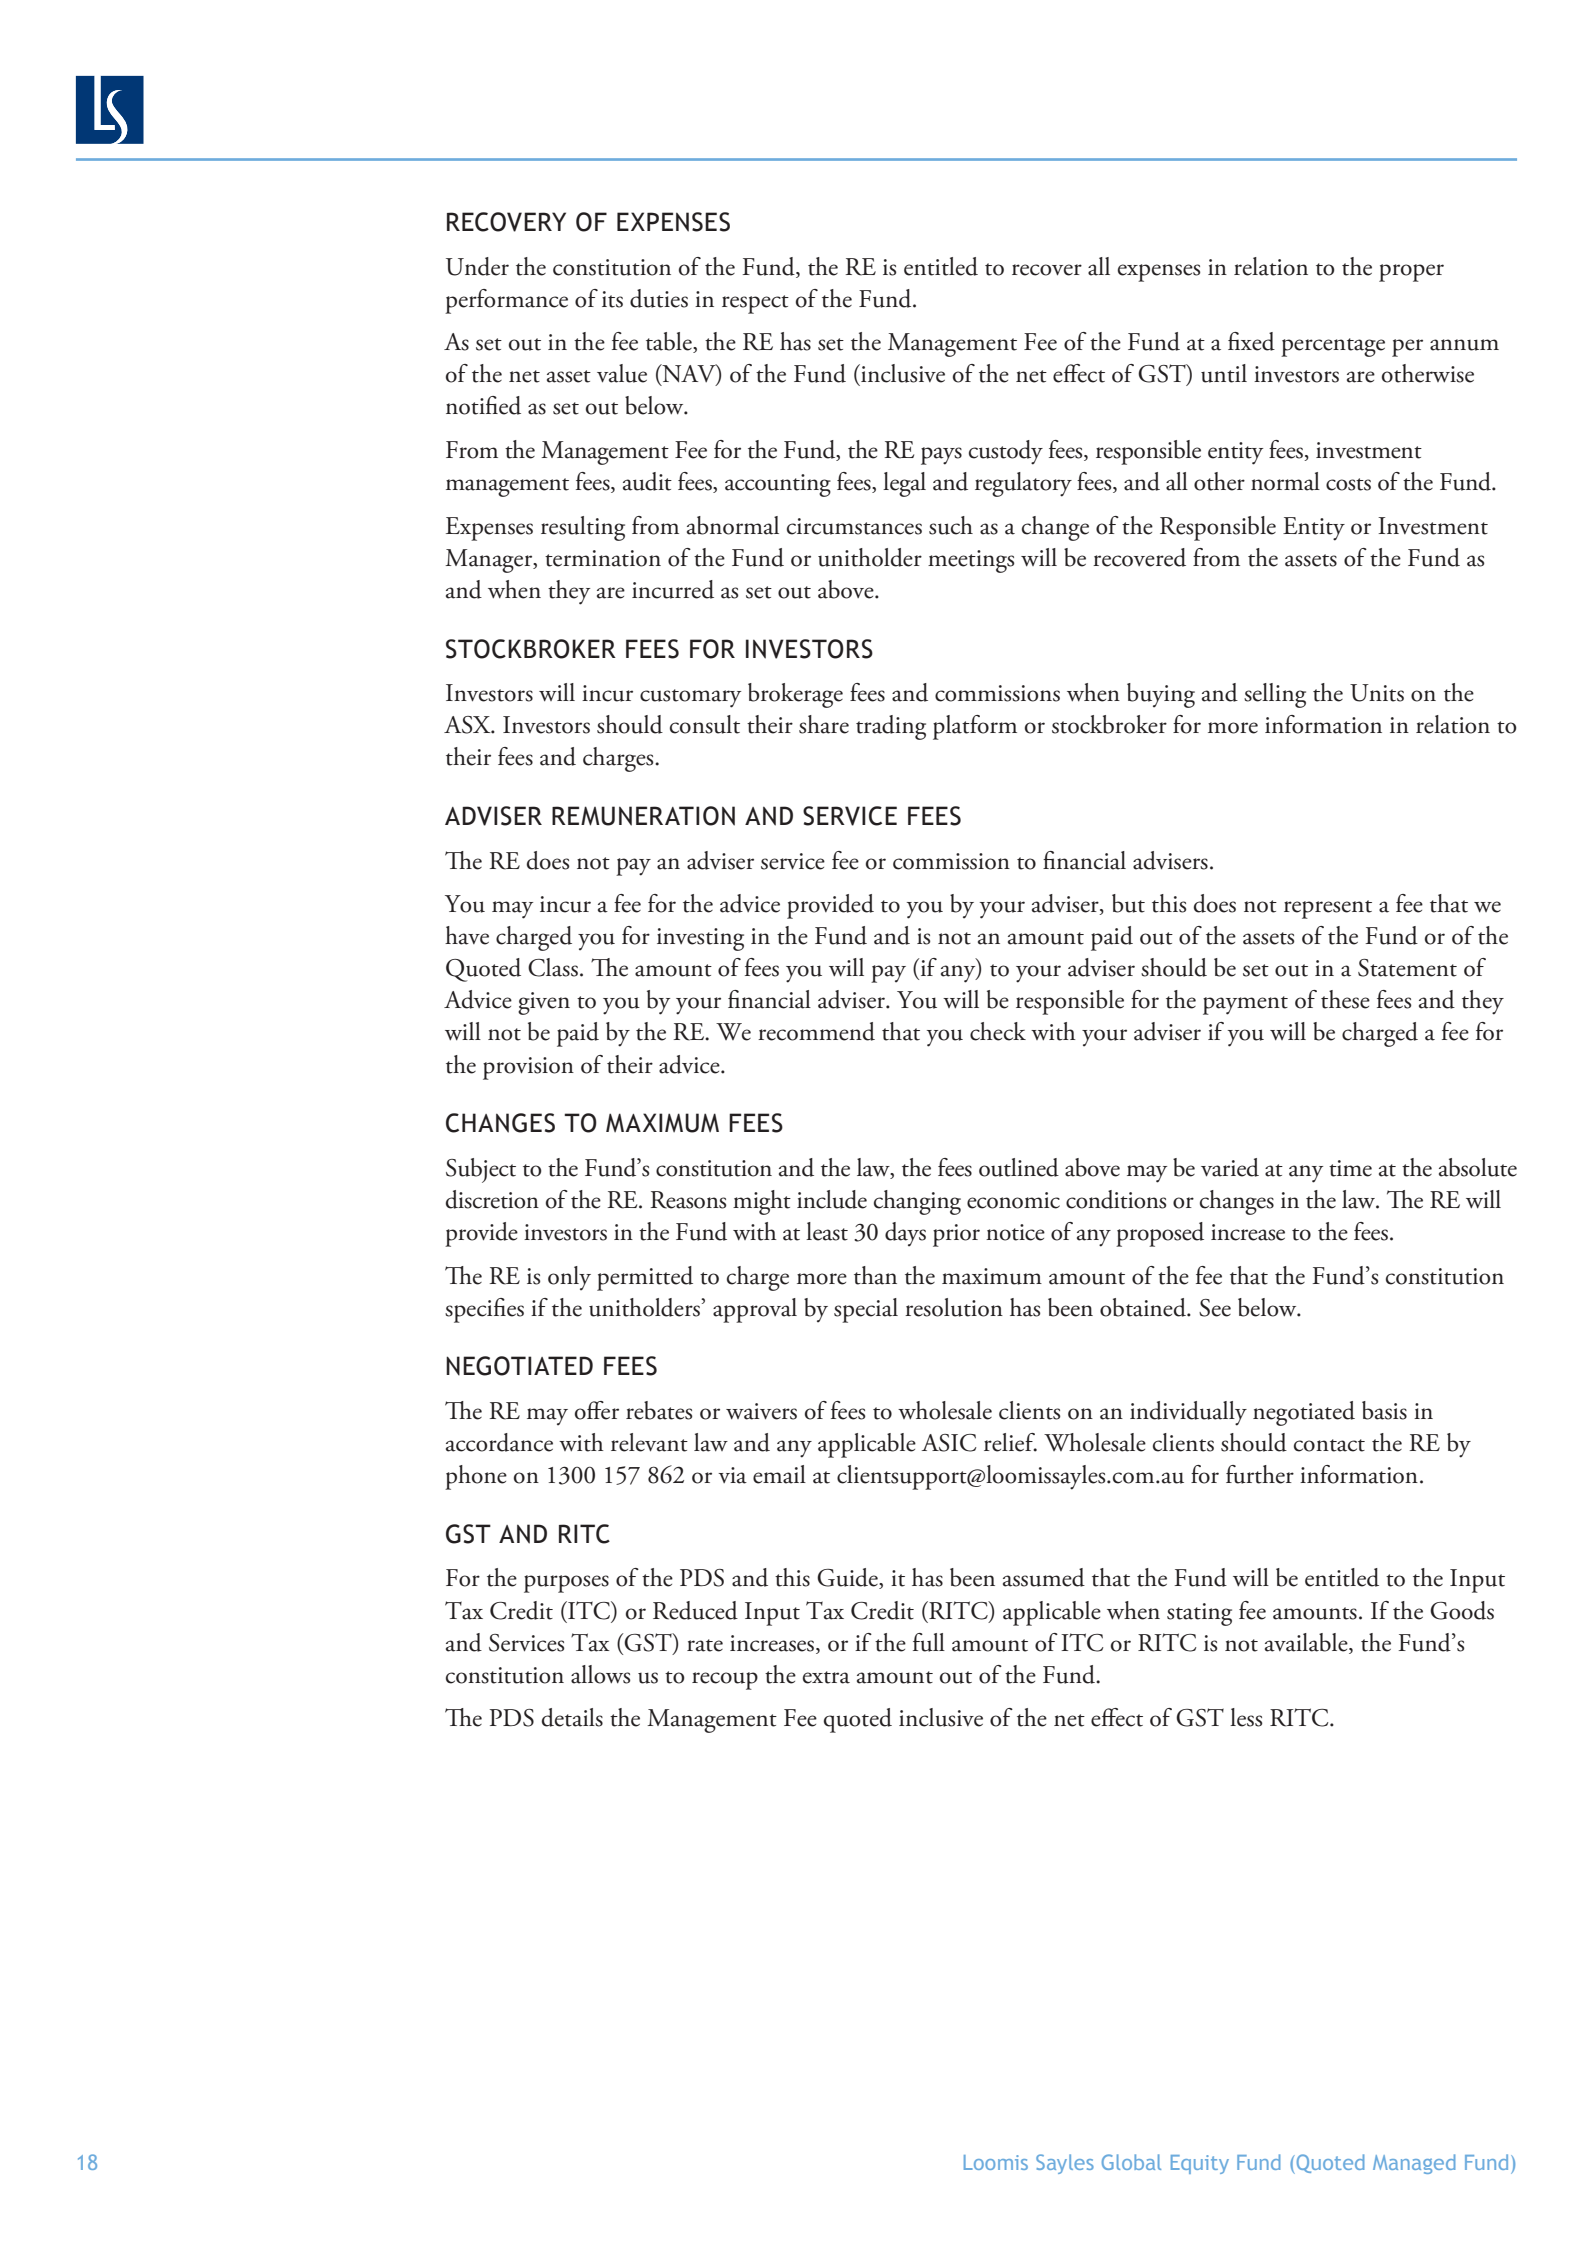 Image resolution: width=1593 pixels, height=2253 pixels. I want to click on custody, so click(1006, 452).
